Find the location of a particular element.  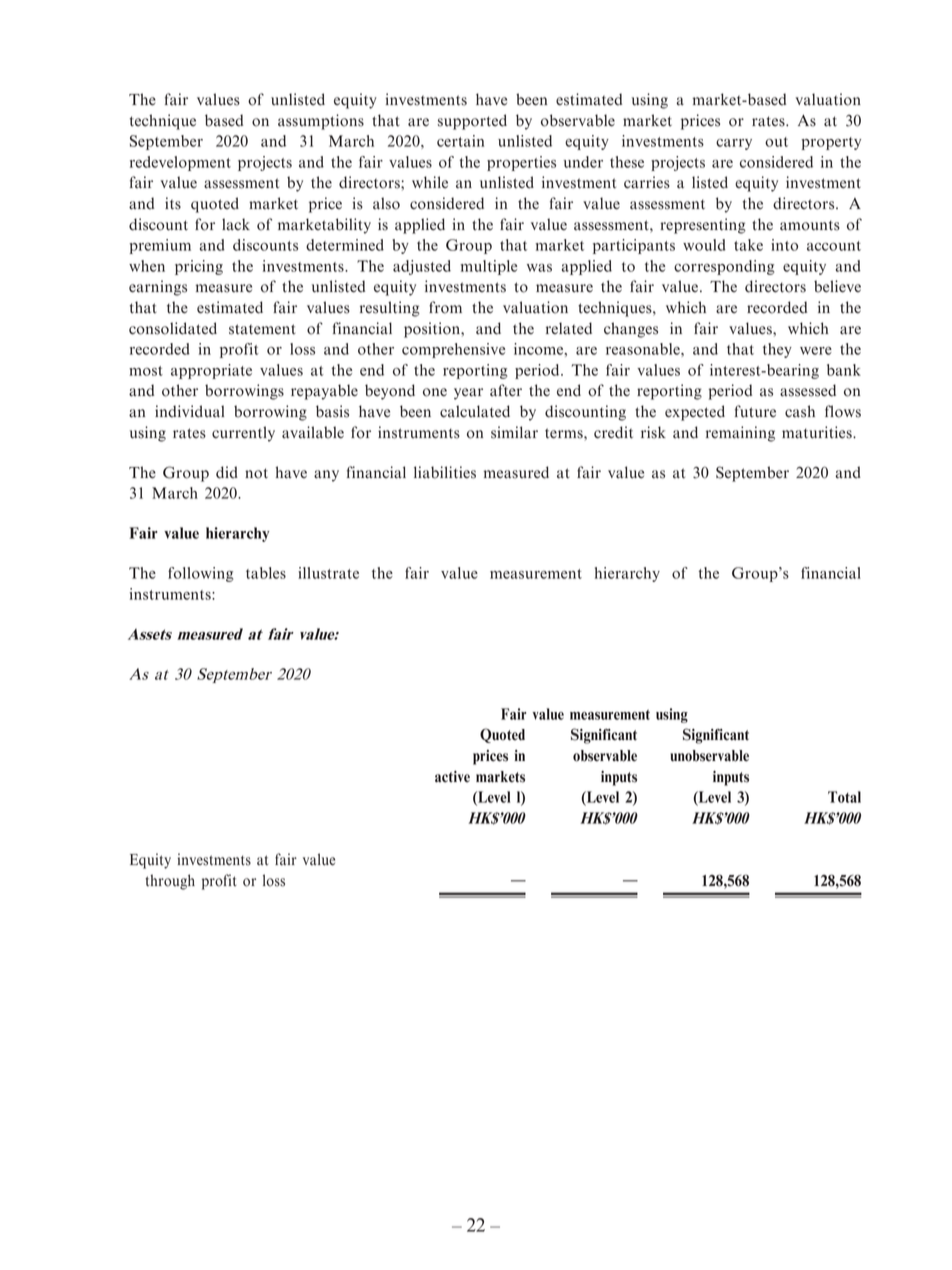

out is located at coordinates (776, 142).
